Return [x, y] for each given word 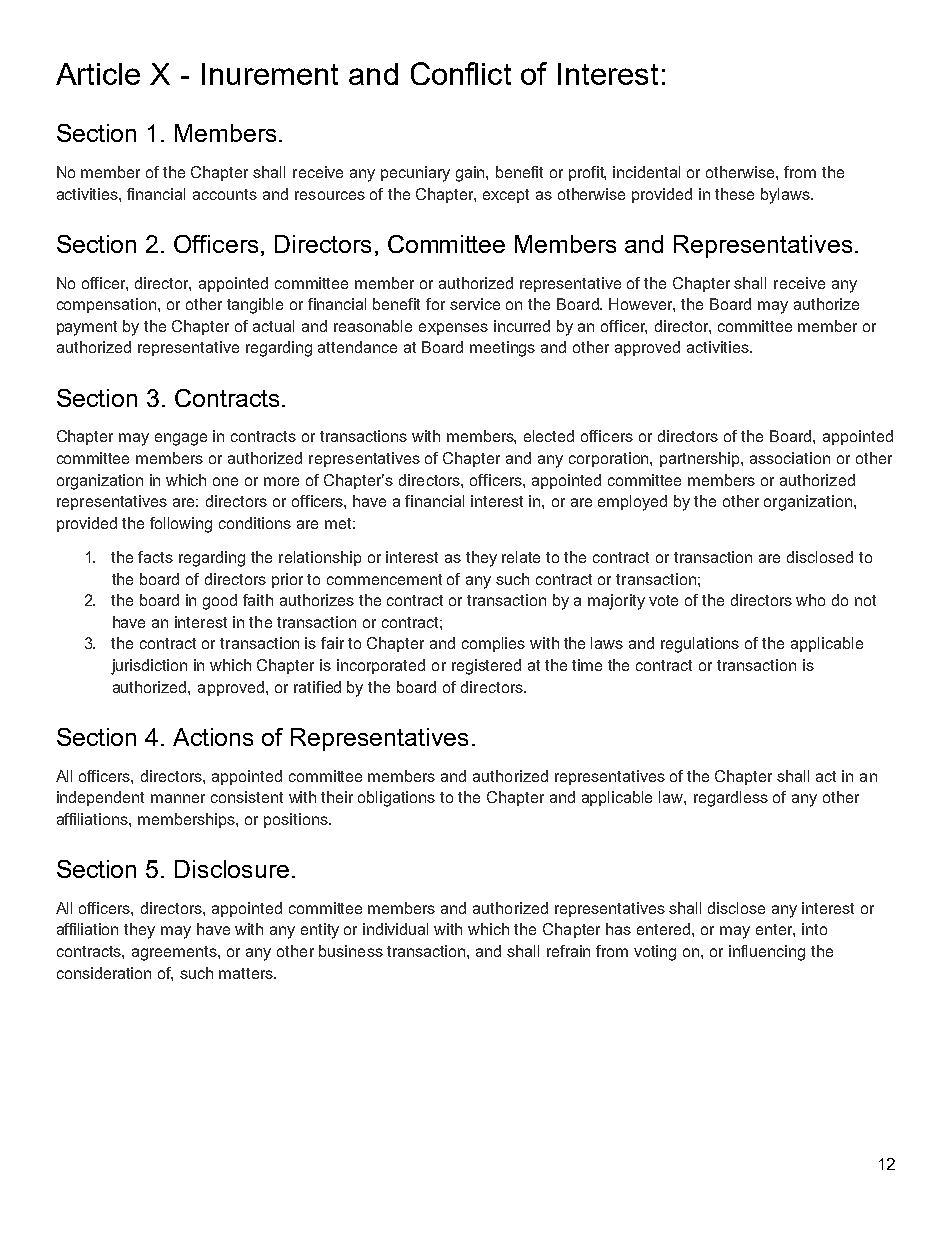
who [810, 600]
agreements [175, 953]
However [642, 305]
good [220, 602]
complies [493, 644]
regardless [731, 799]
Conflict [461, 73]
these [734, 194]
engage [181, 439]
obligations [396, 799]
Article [98, 74]
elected [549, 436]
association [790, 458]
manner [178, 798]
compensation [108, 305]
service [475, 304]
